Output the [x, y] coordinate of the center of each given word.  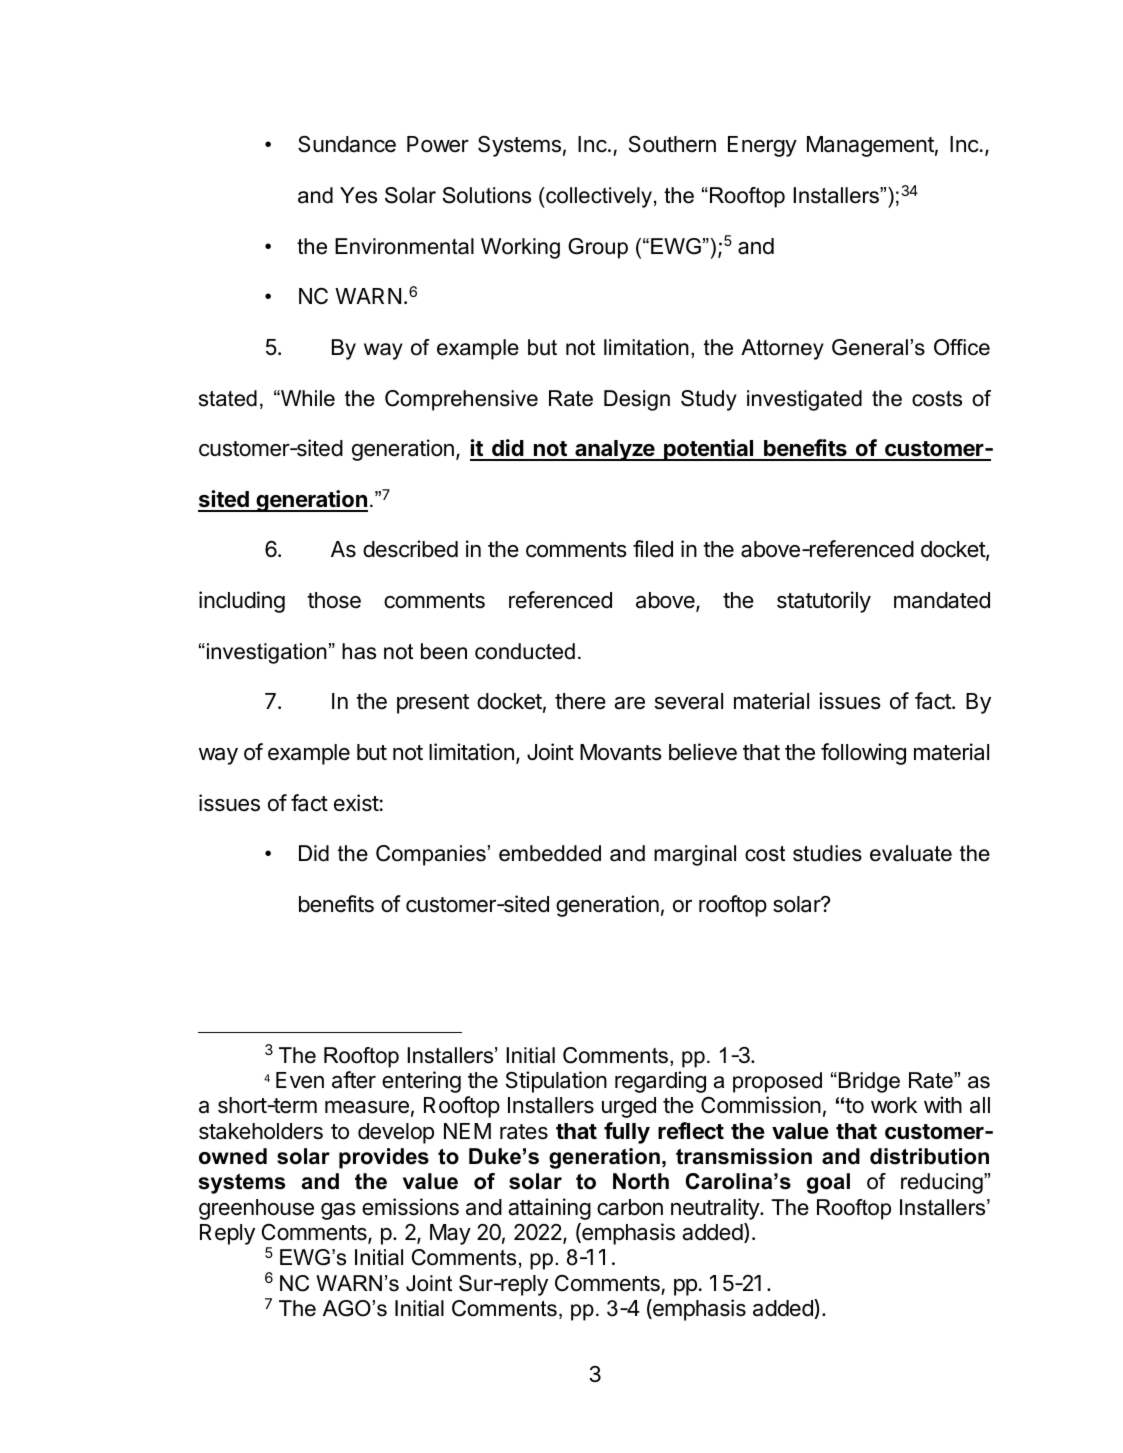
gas [338, 1211]
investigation [267, 653]
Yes [358, 195]
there [580, 701]
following [863, 754]
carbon [630, 1207]
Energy [762, 146]
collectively [598, 197]
